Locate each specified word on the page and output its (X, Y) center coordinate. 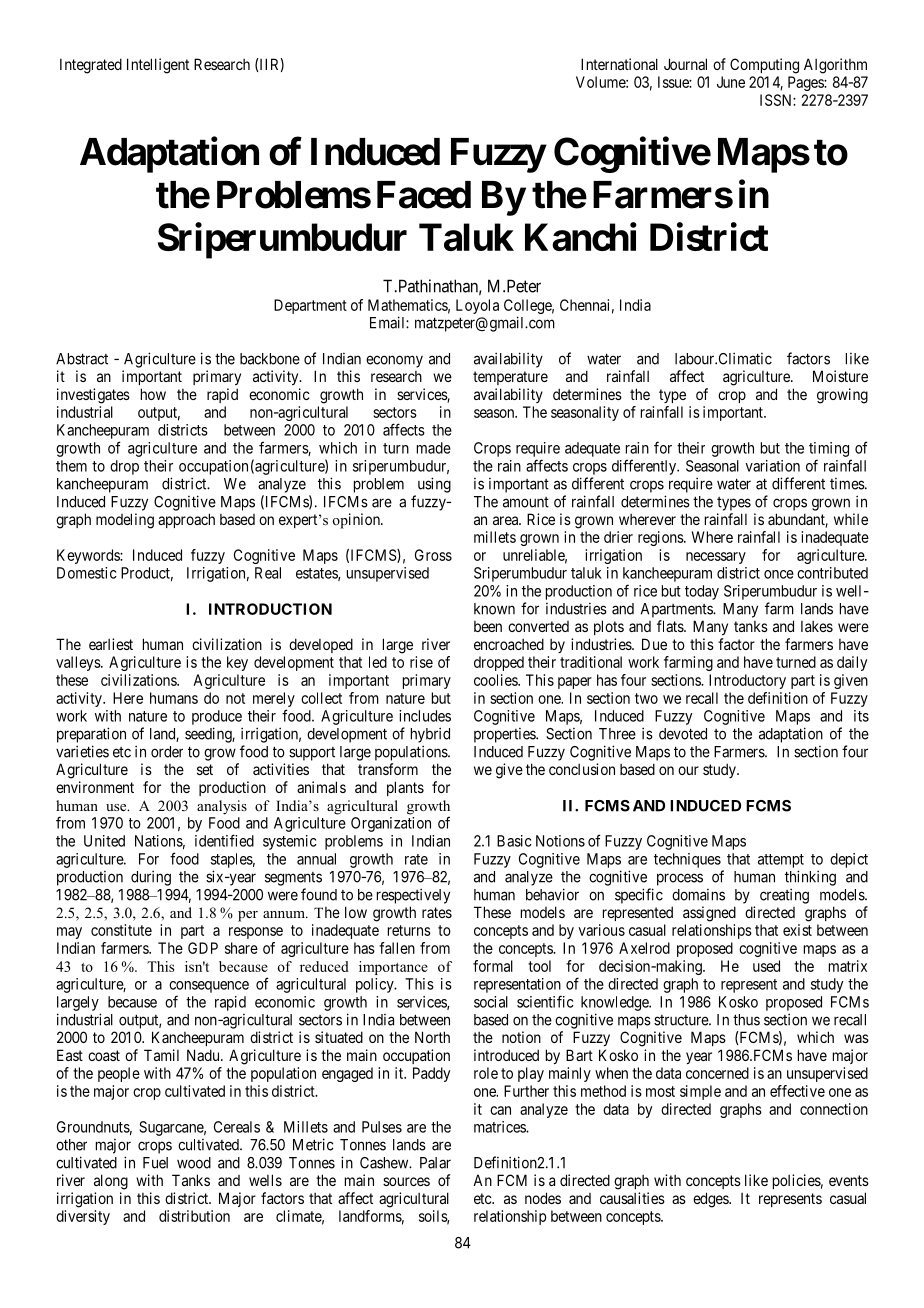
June (731, 82)
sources (406, 1181)
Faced (424, 195)
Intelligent (158, 66)
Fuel (155, 1163)
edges (711, 1200)
